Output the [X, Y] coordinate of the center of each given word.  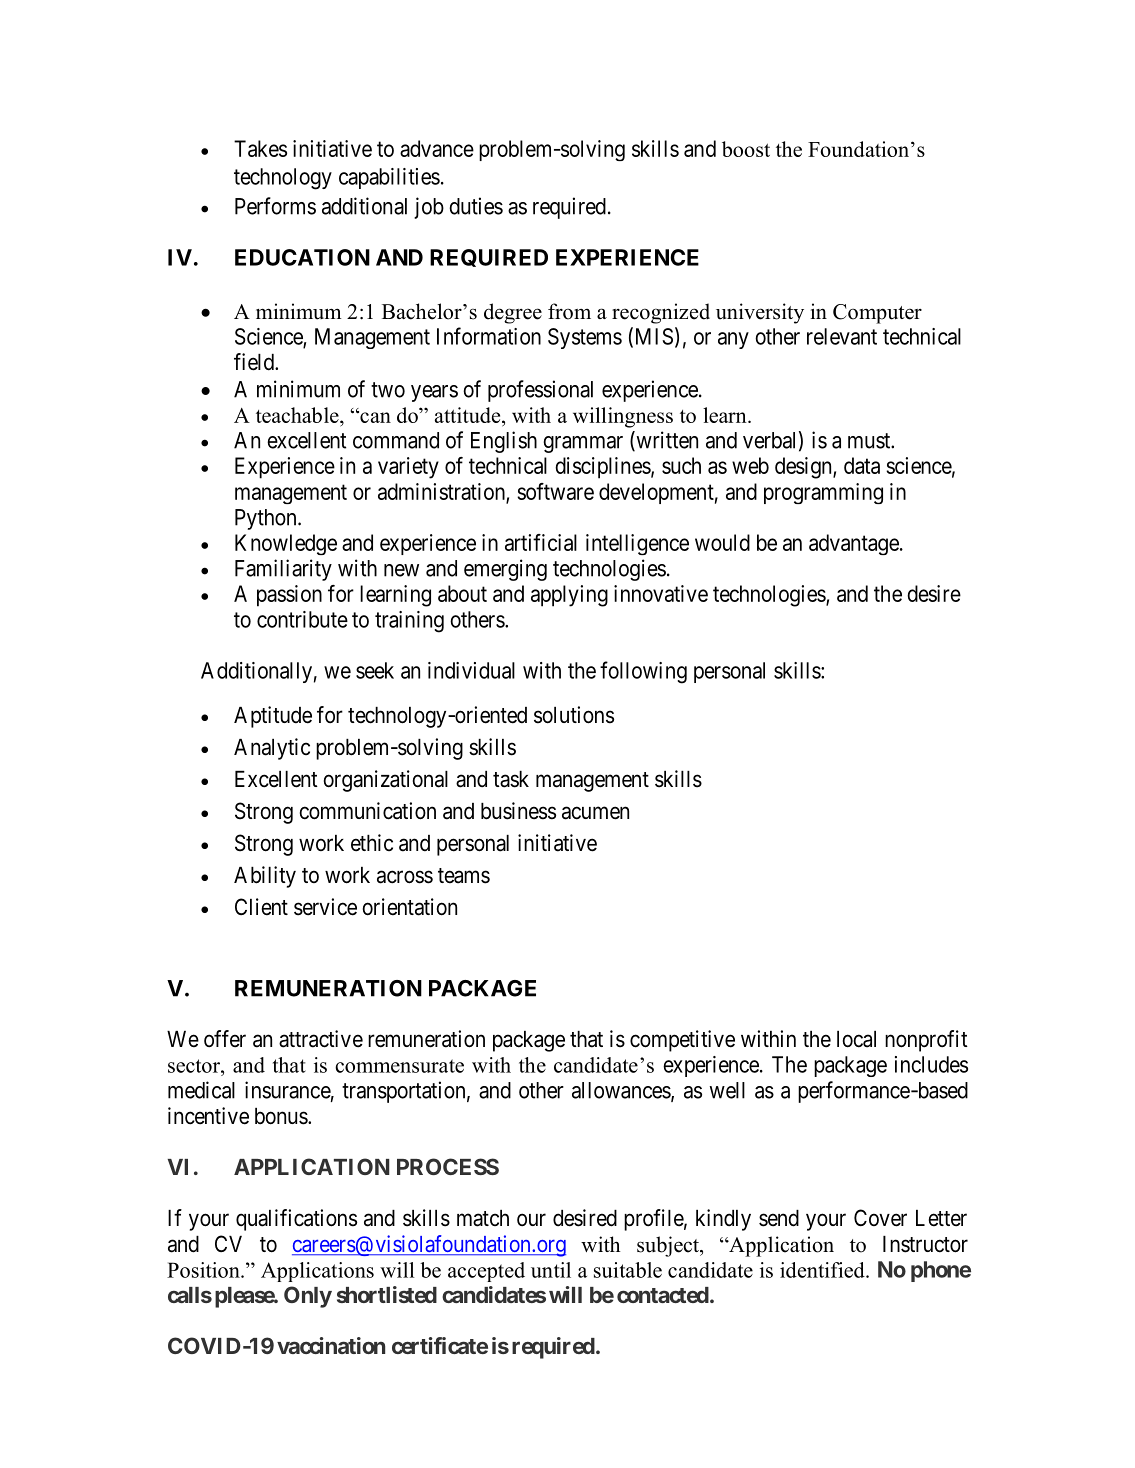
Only [308, 1297]
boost [746, 149]
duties [476, 206]
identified [823, 1270]
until [551, 1270]
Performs [275, 206]
